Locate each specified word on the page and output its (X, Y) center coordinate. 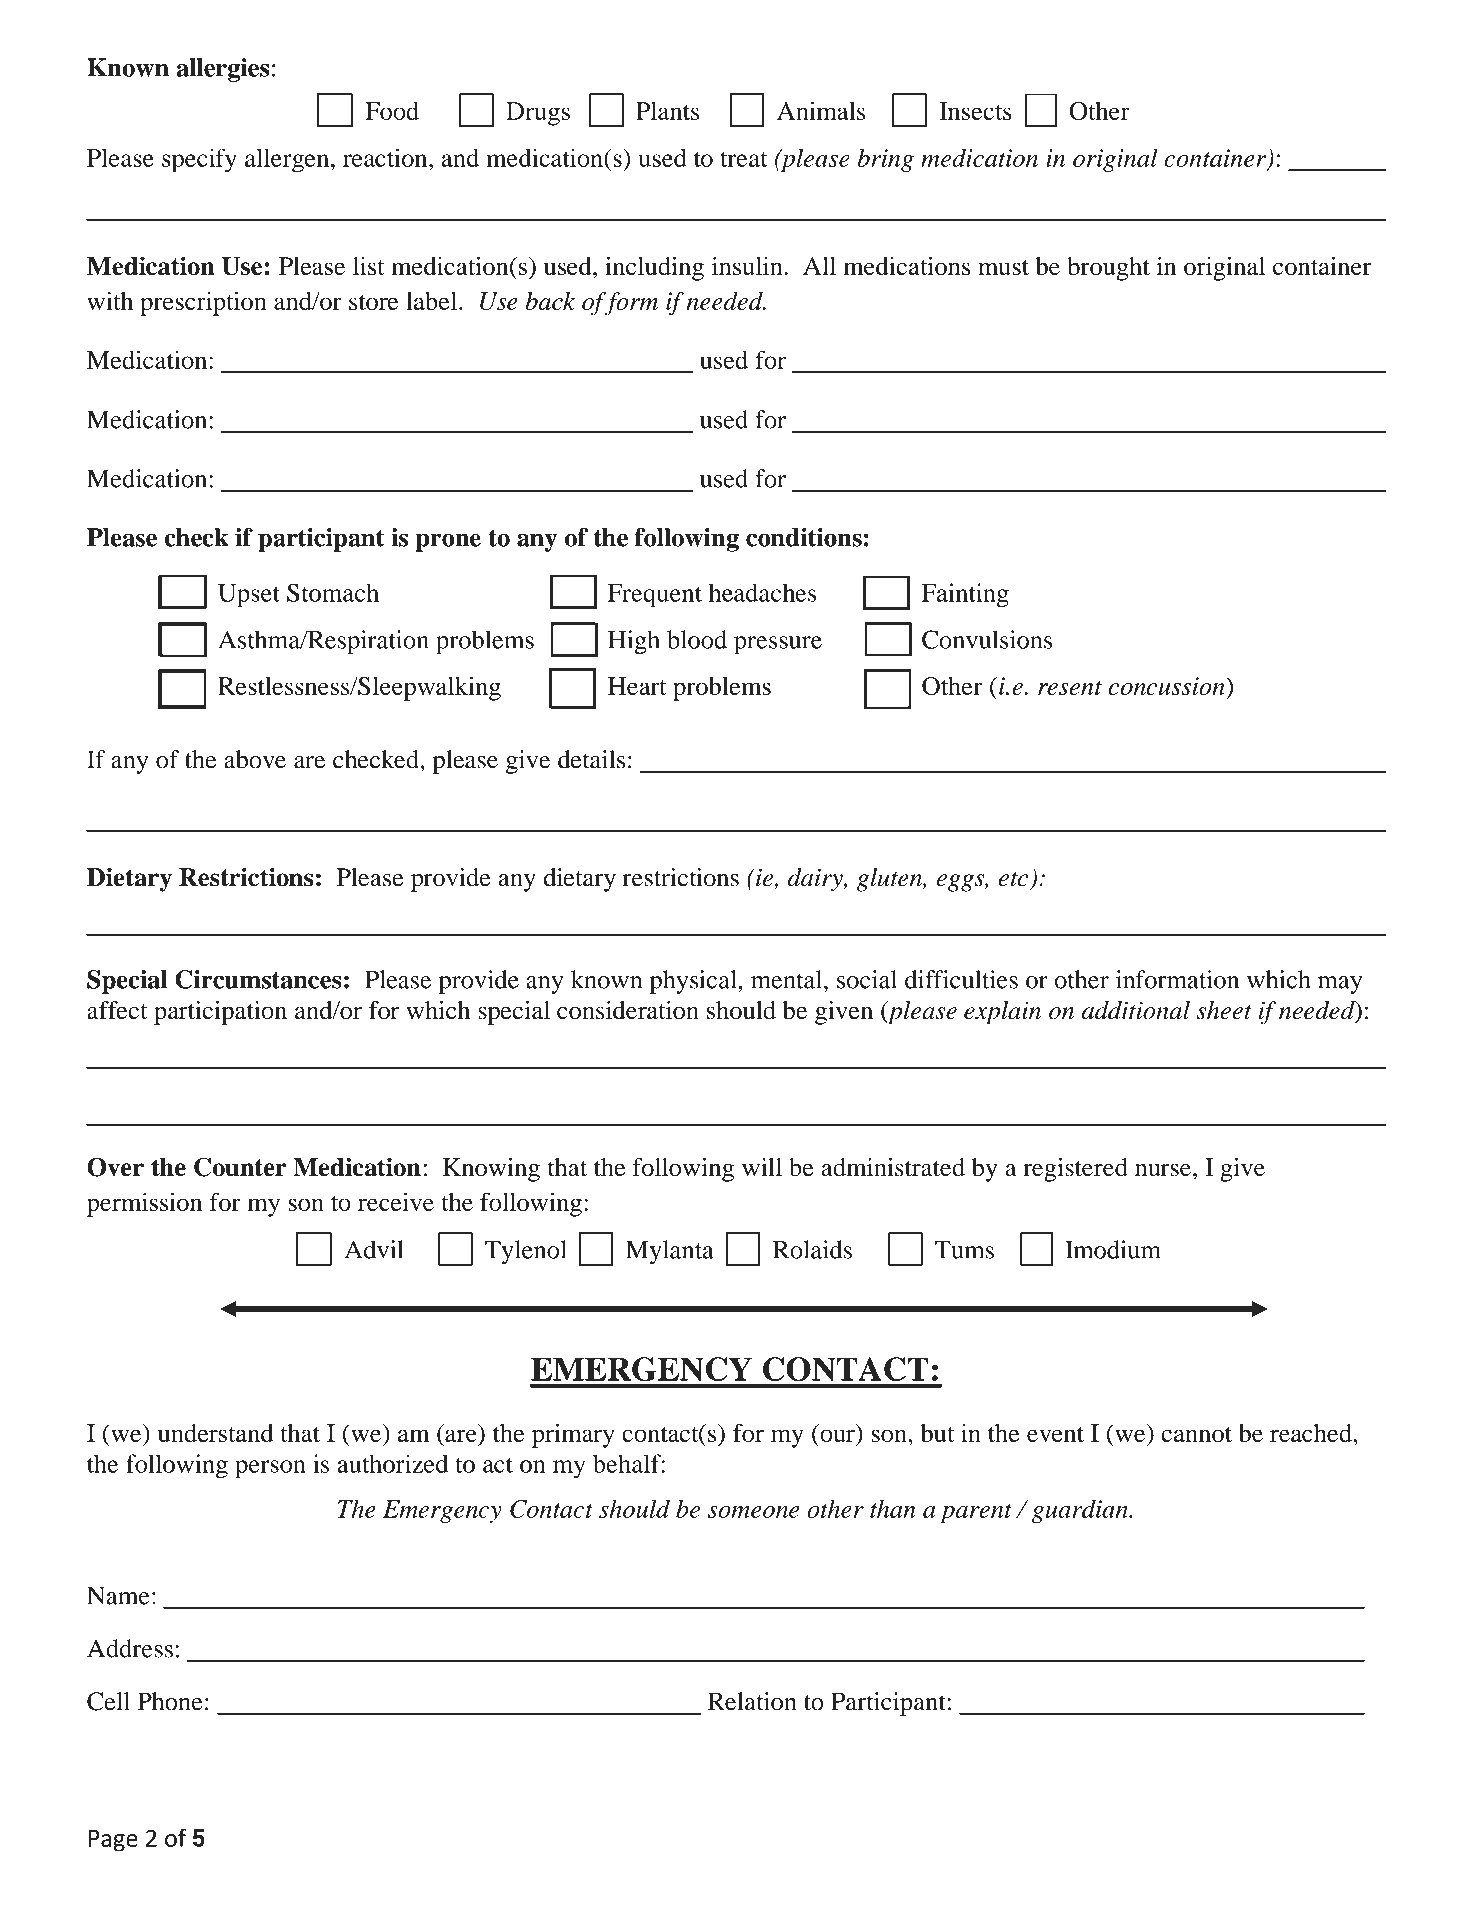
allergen (288, 160)
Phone (170, 1701)
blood (697, 639)
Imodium (1113, 1249)
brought (1108, 269)
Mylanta (670, 1252)
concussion (1168, 686)
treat (744, 159)
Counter (240, 1167)
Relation (752, 1701)
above (255, 759)
